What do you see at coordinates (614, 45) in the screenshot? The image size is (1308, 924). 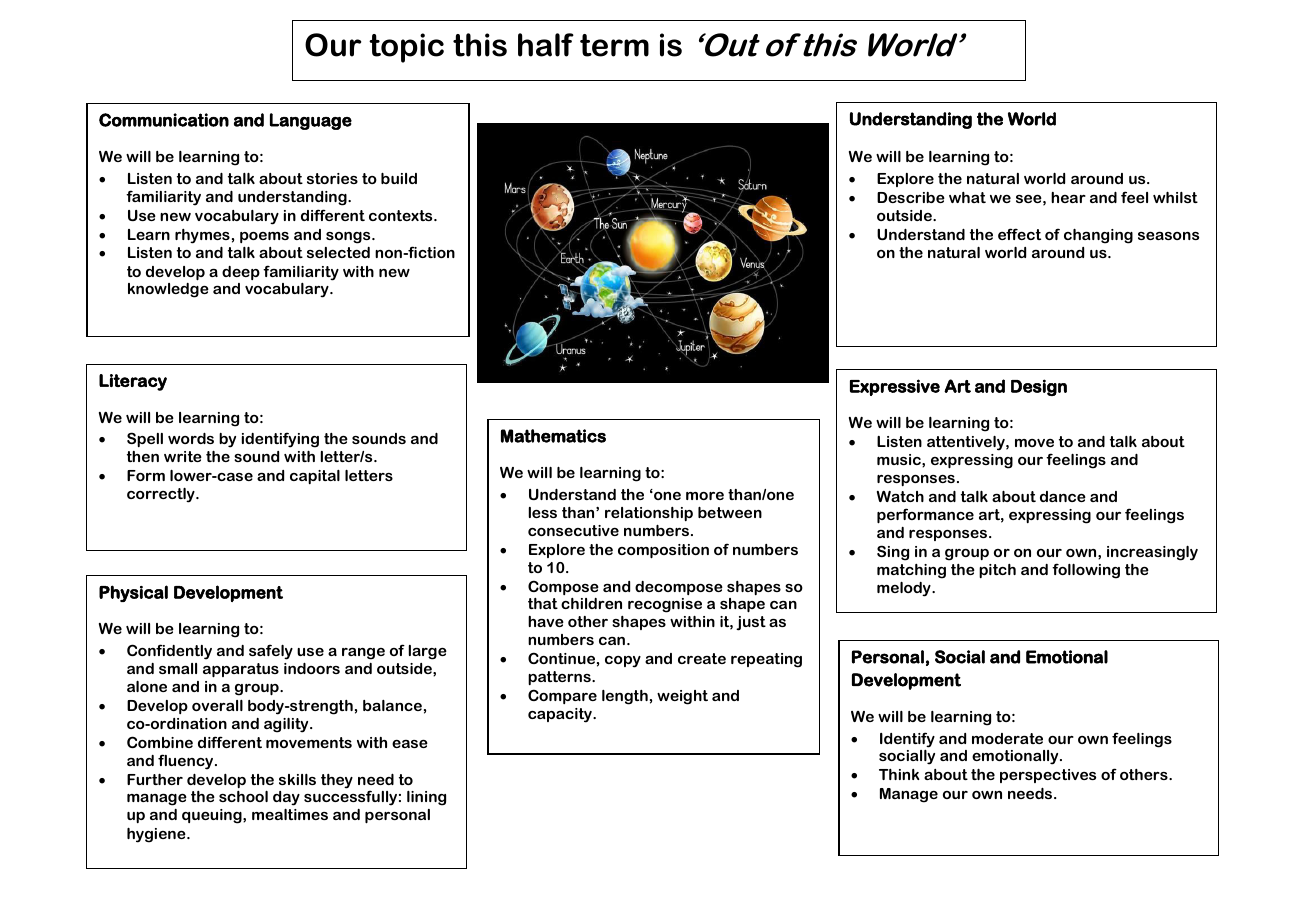 I see `term` at bounding box center [614, 45].
